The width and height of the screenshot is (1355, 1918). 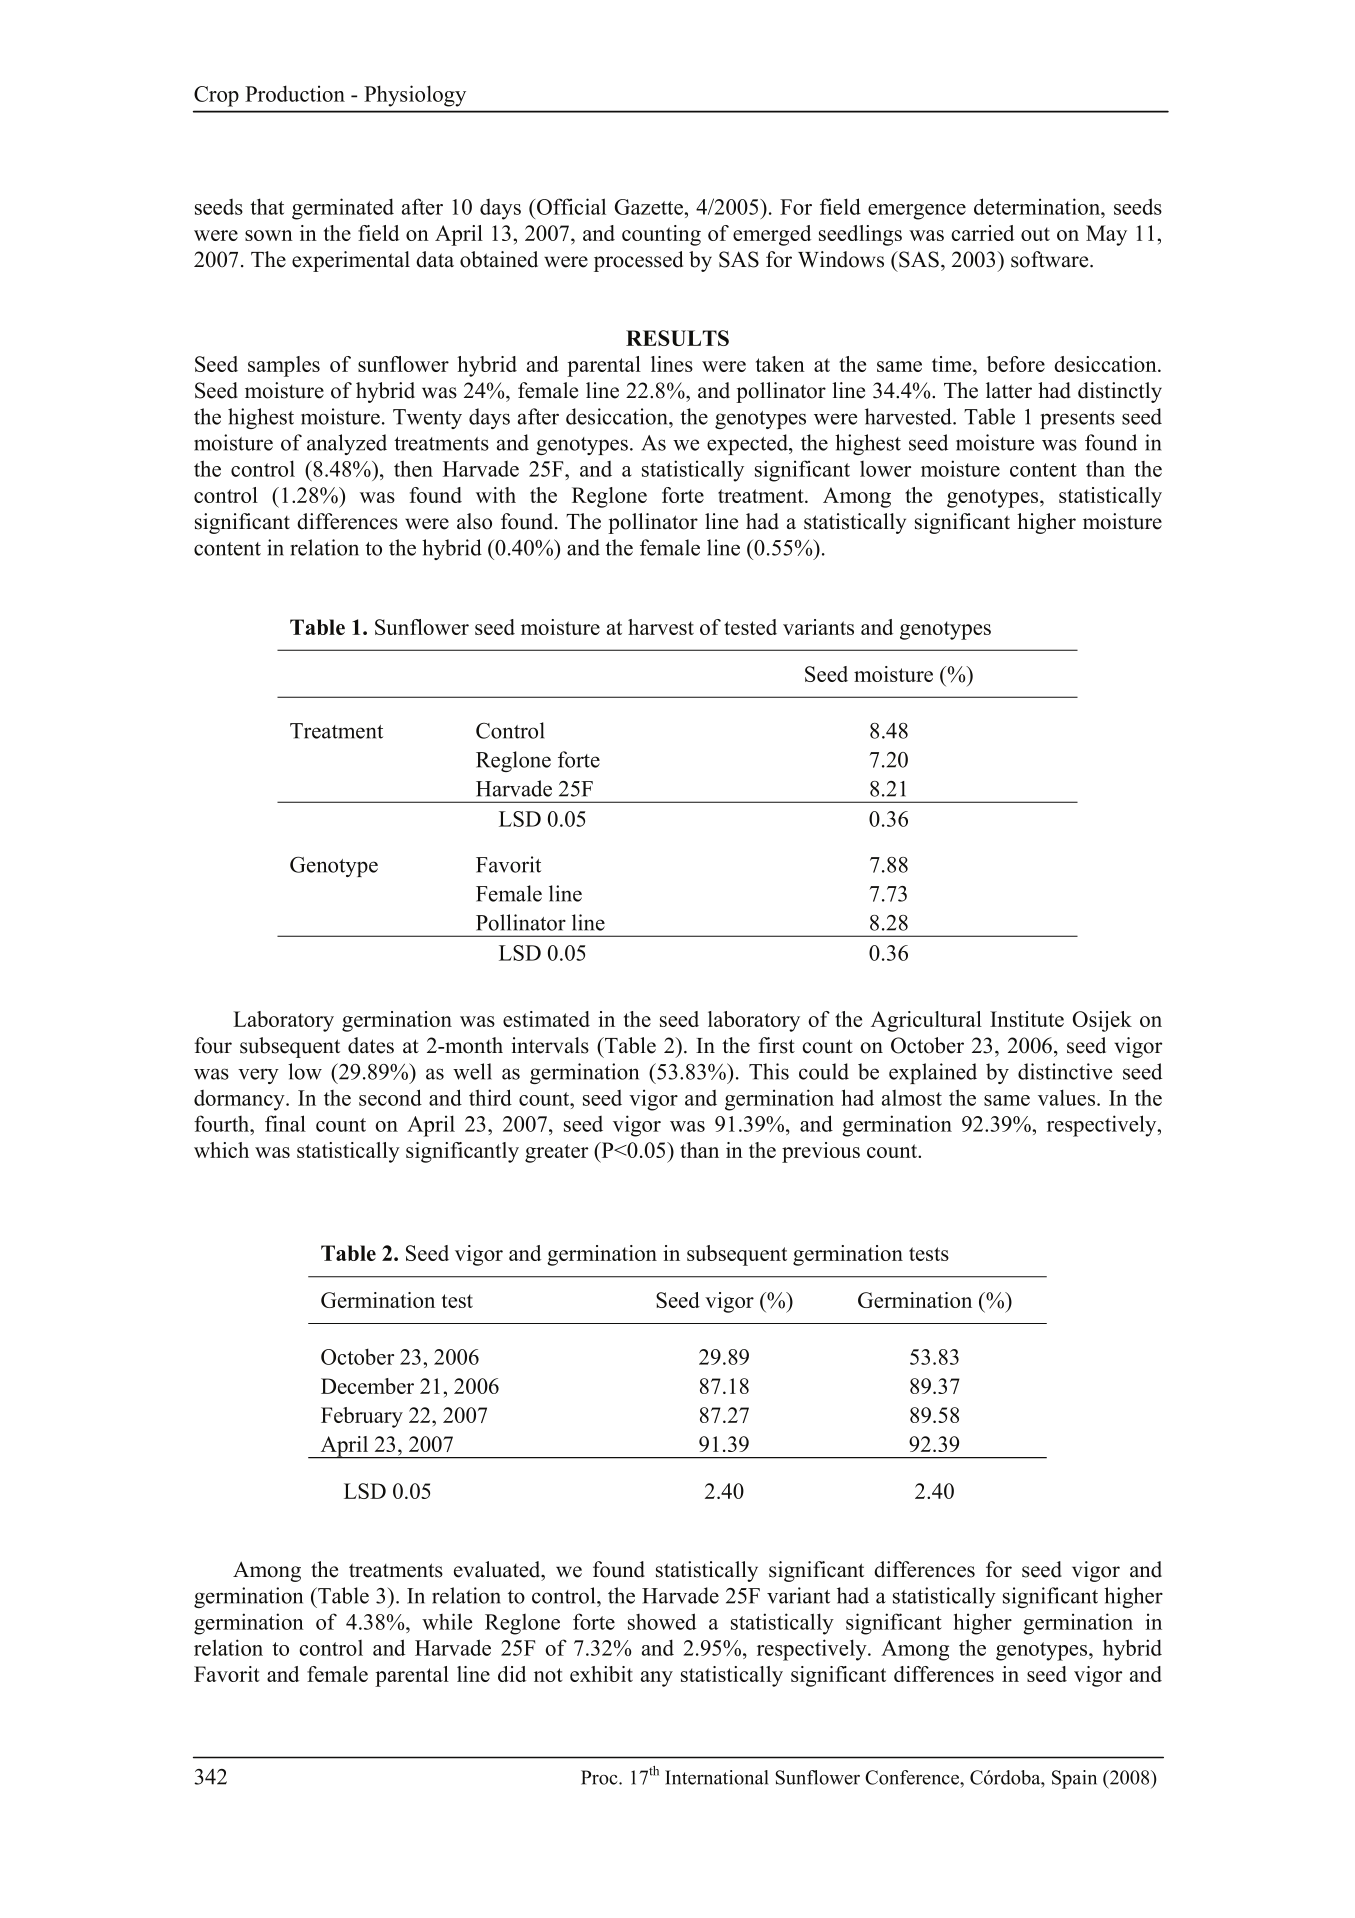 I want to click on Production, so click(x=295, y=93).
